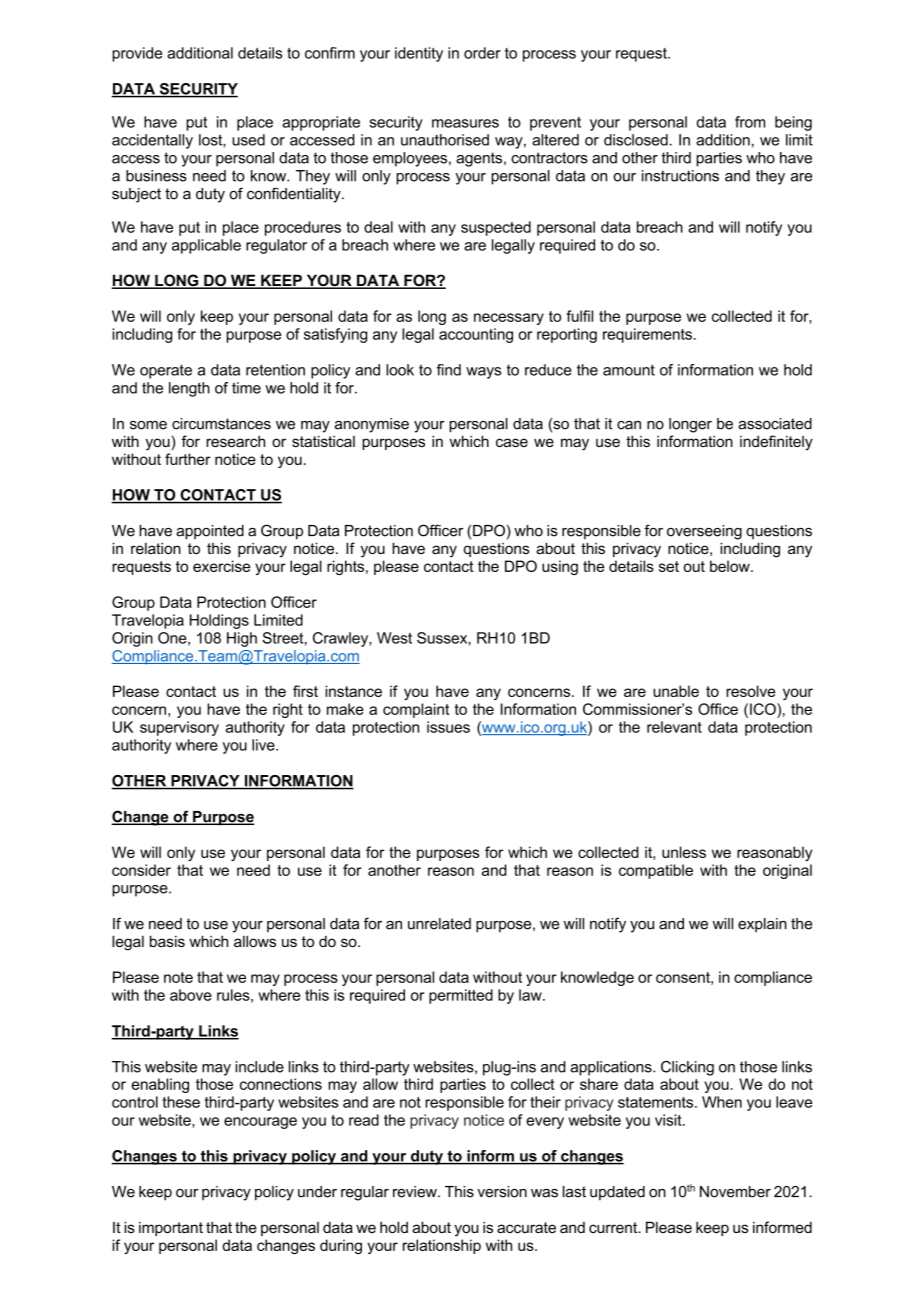 This page has height=1308, width=924. What do you see at coordinates (502, 1192) in the page?
I see `version` at bounding box center [502, 1192].
